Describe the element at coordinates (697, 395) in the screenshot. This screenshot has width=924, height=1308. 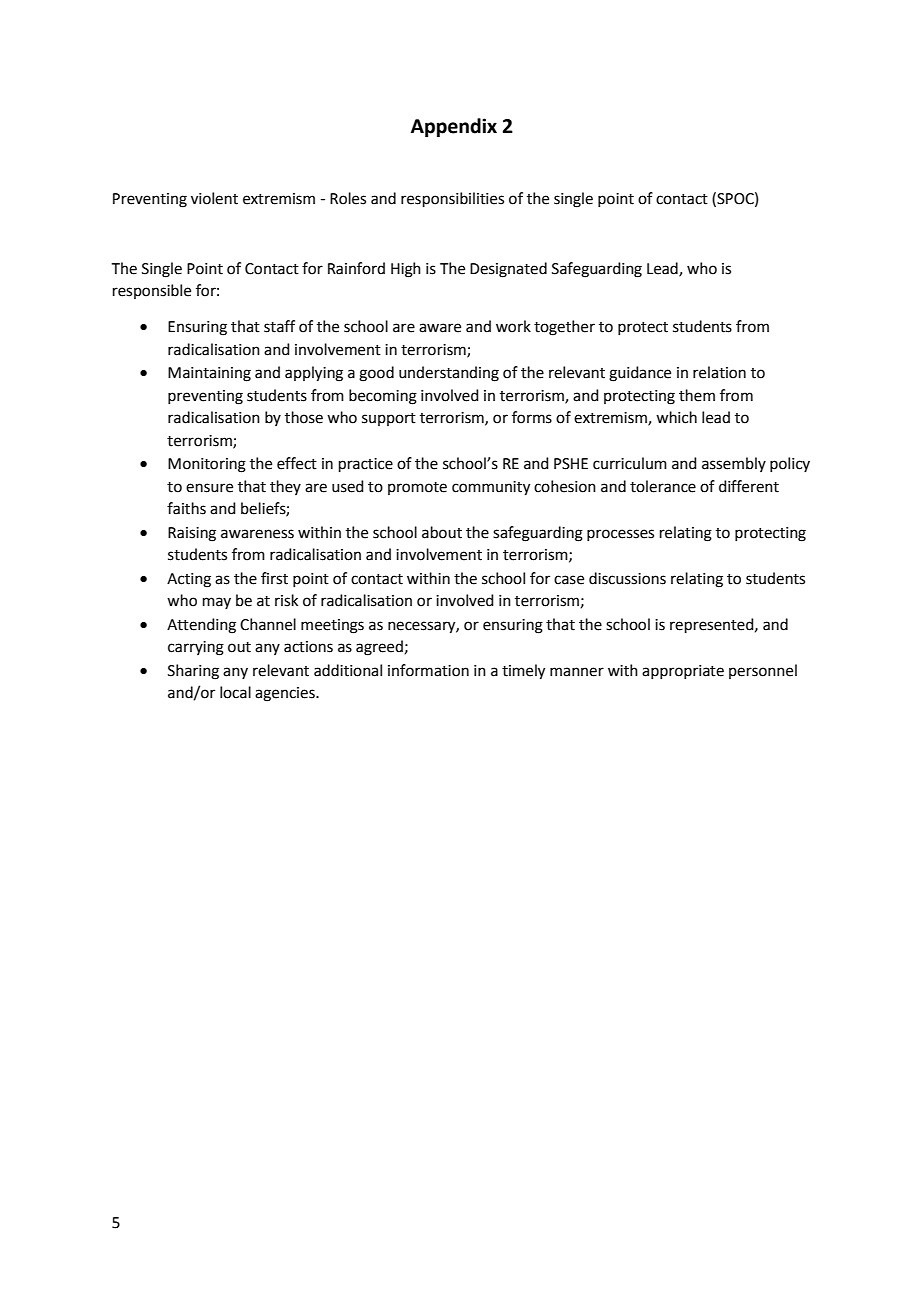
I see `them` at that location.
